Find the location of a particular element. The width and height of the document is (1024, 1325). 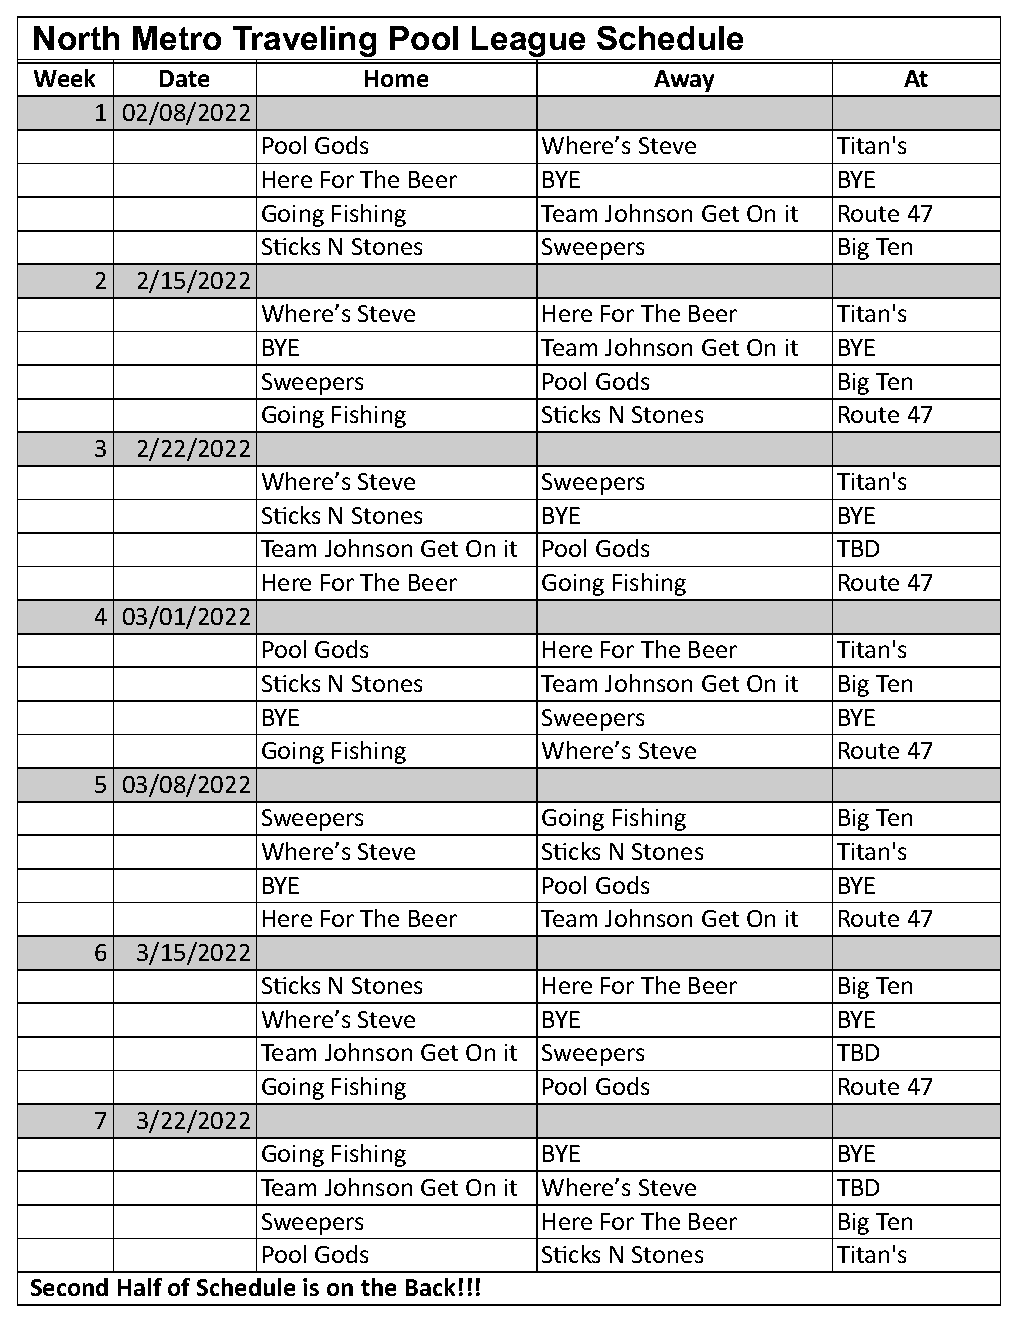

Home is located at coordinates (396, 78).
